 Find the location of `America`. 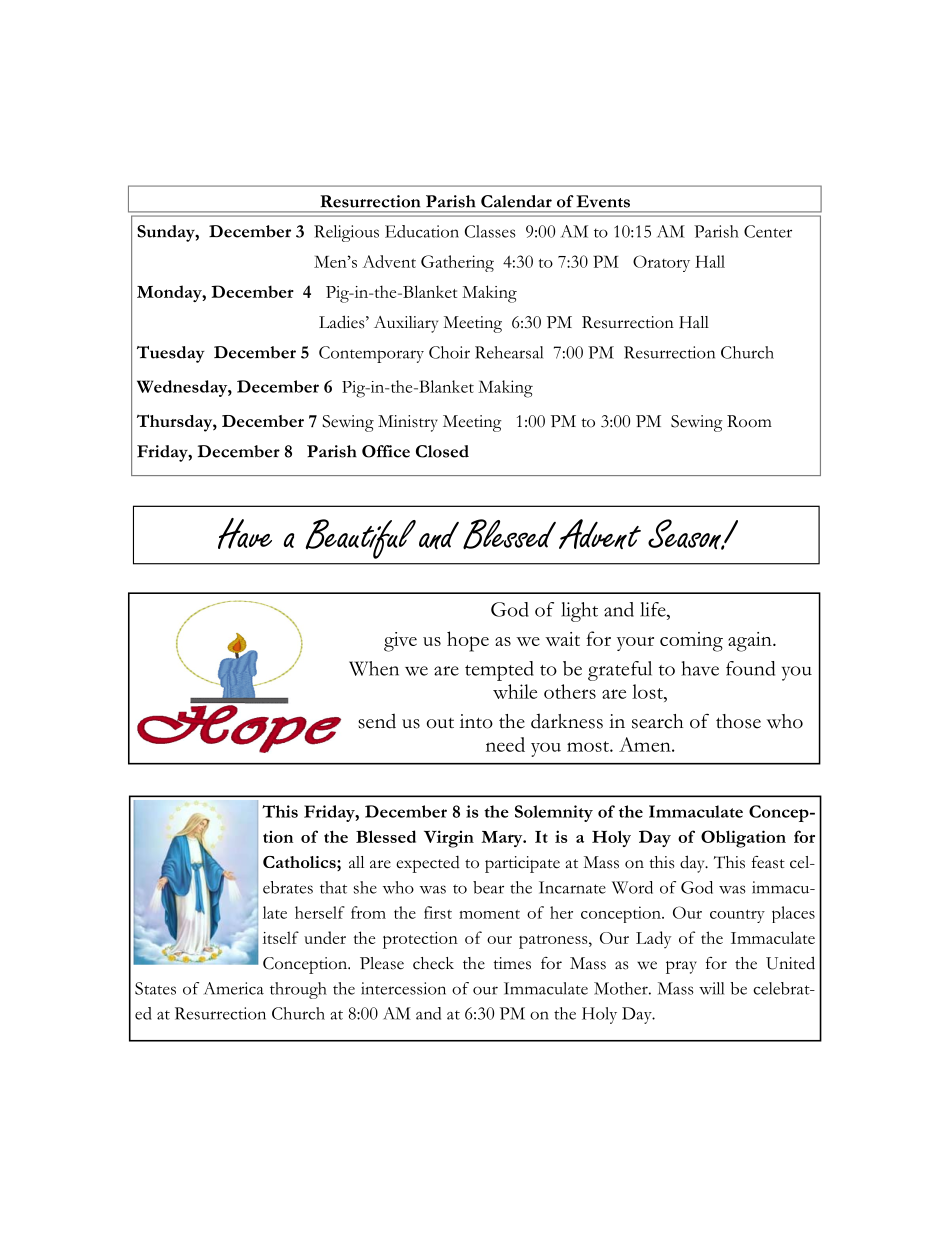

America is located at coordinates (234, 988).
